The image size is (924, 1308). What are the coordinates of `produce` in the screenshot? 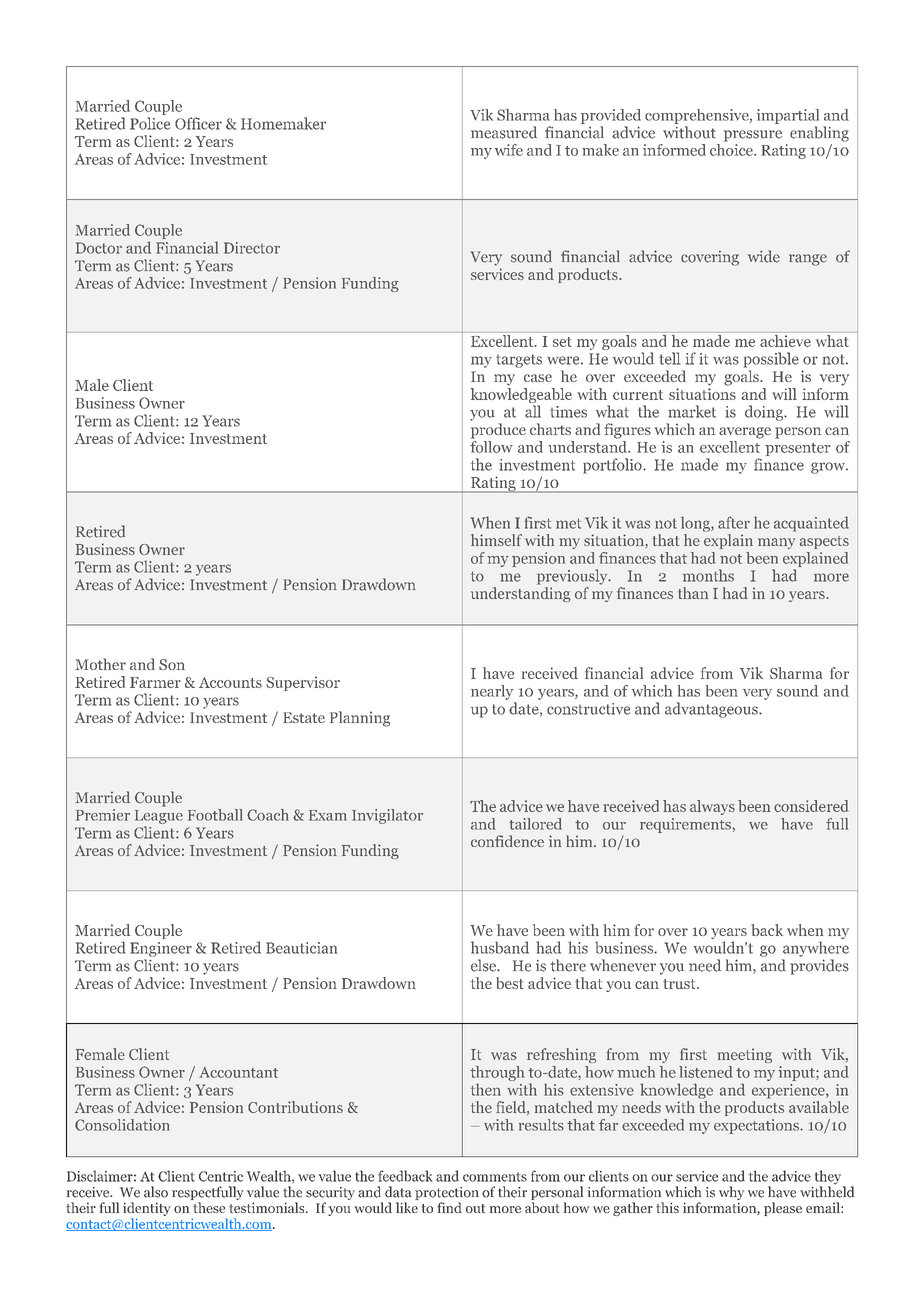 It's located at (498, 431).
